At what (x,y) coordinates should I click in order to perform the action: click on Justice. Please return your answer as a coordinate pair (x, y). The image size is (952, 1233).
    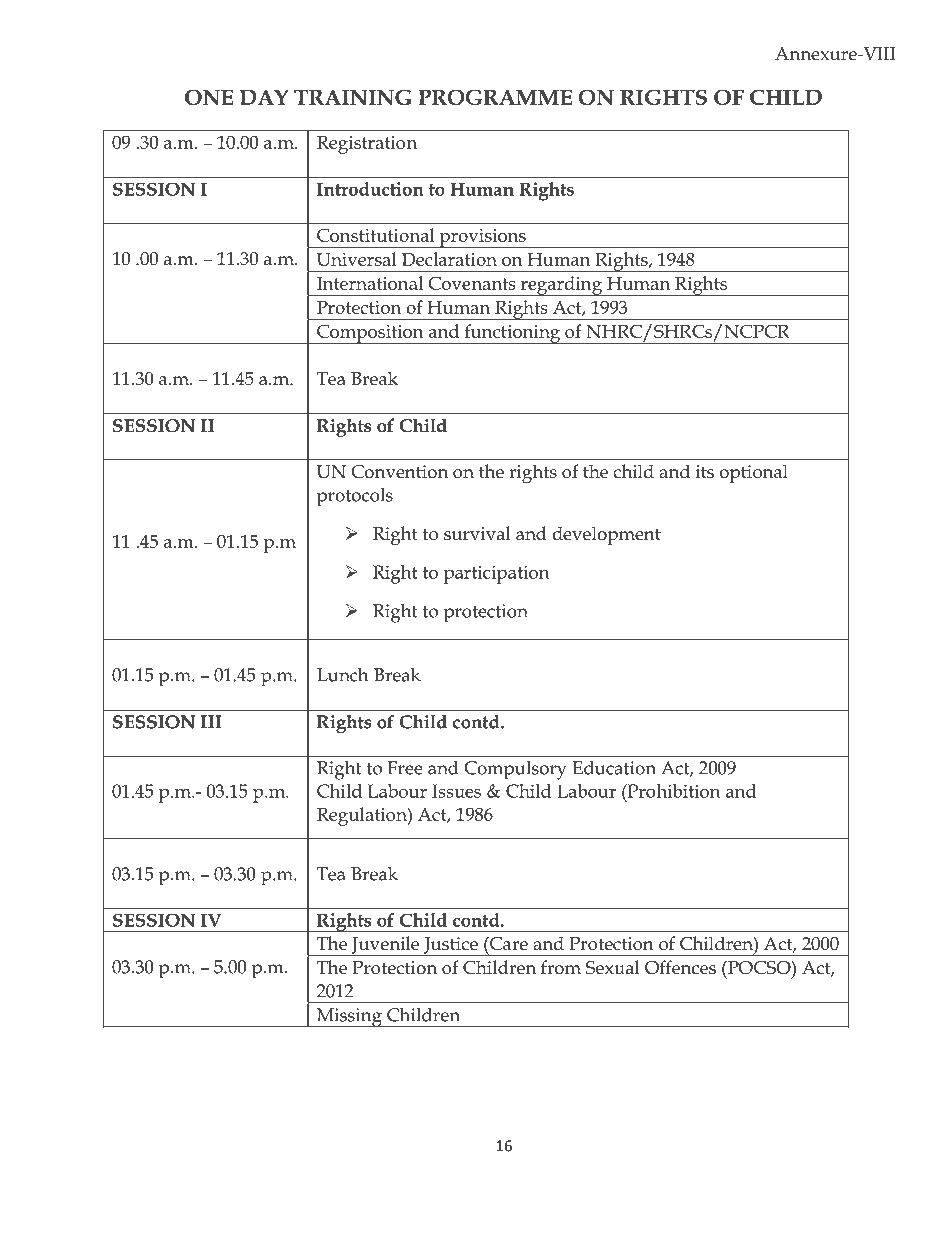
    Looking at the image, I should click on (451, 946).
